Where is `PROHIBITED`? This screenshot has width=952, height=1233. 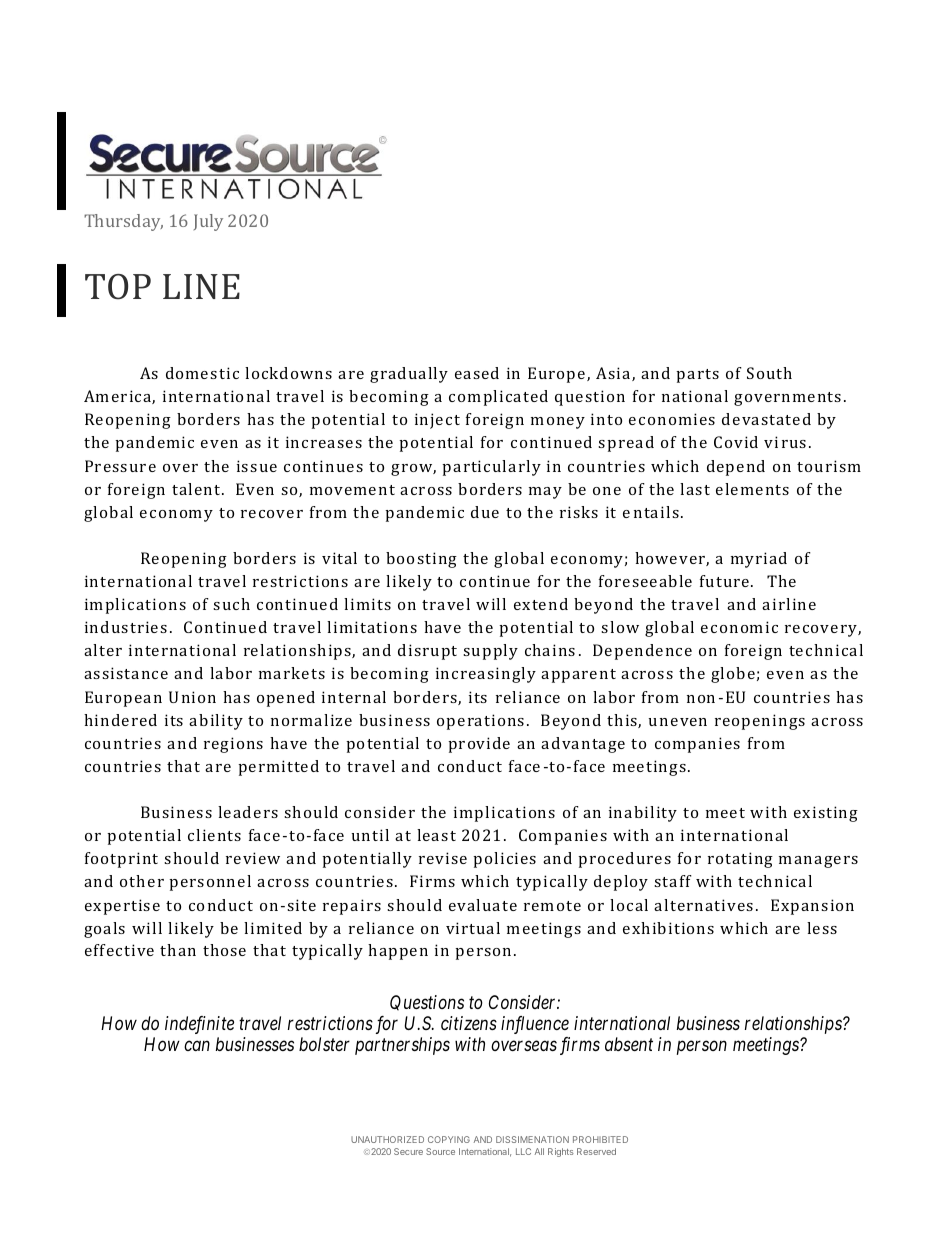
PROHIBITED is located at coordinates (600, 1139).
